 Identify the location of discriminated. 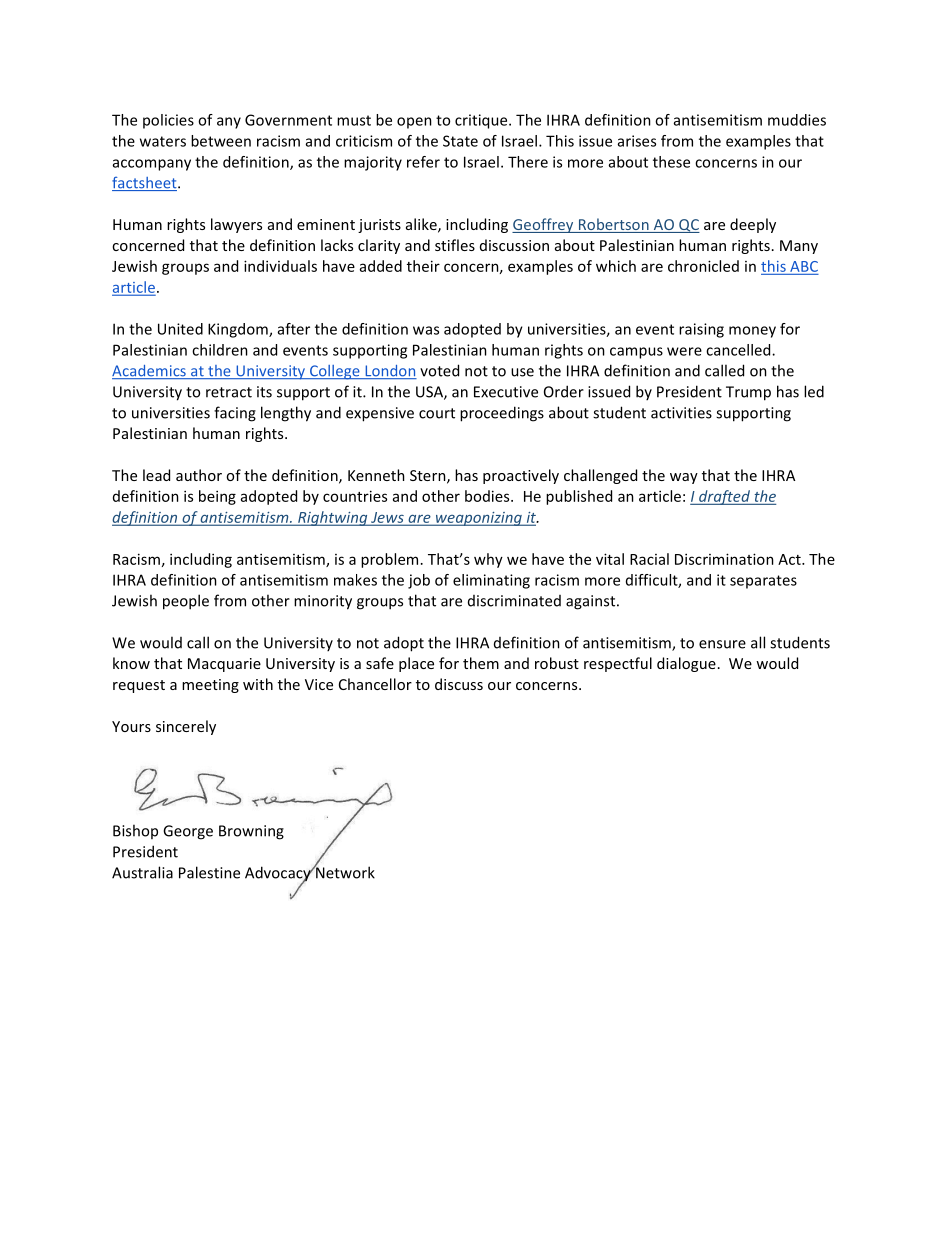
(514, 601).
